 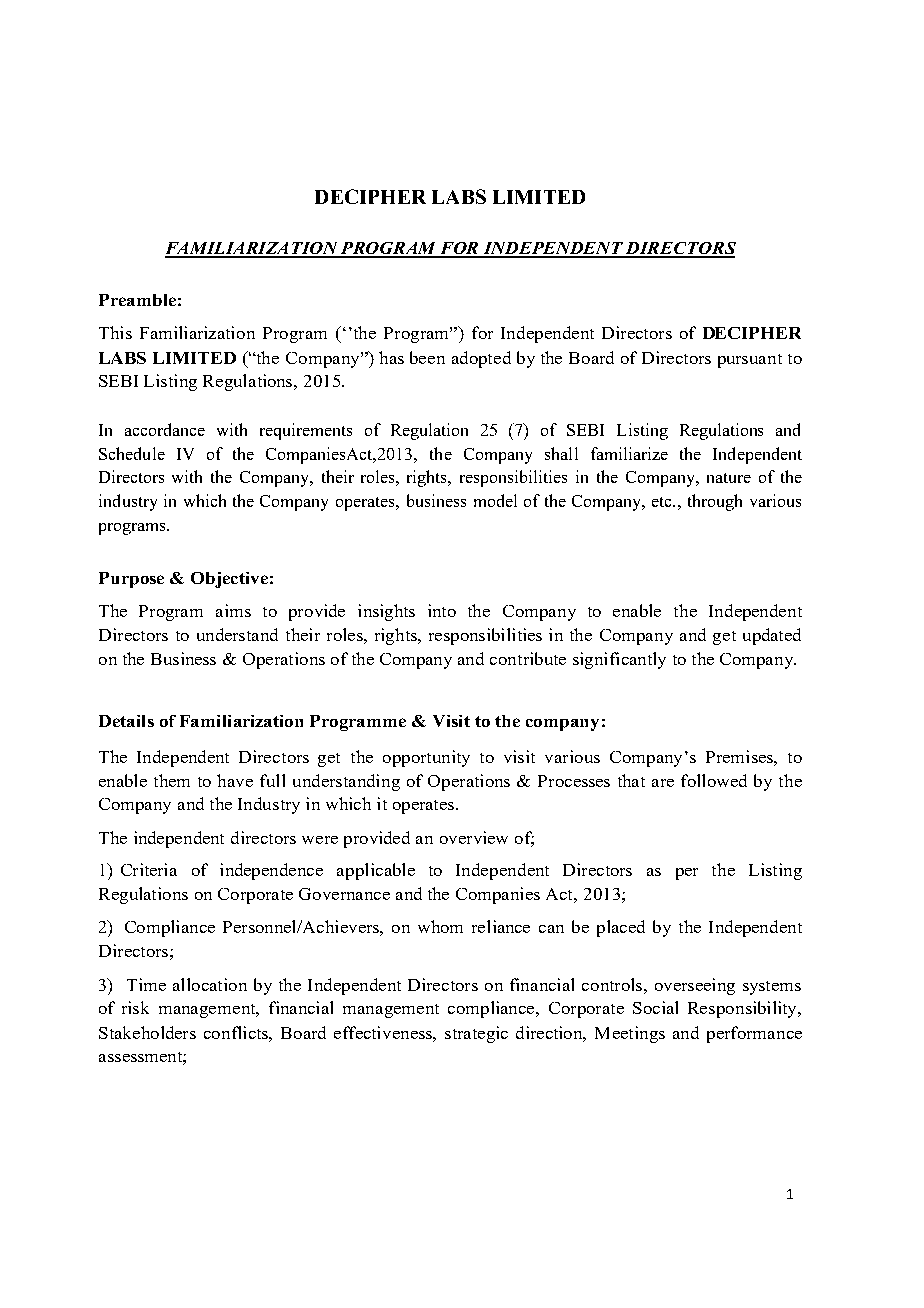 I want to click on aims, so click(x=233, y=610).
